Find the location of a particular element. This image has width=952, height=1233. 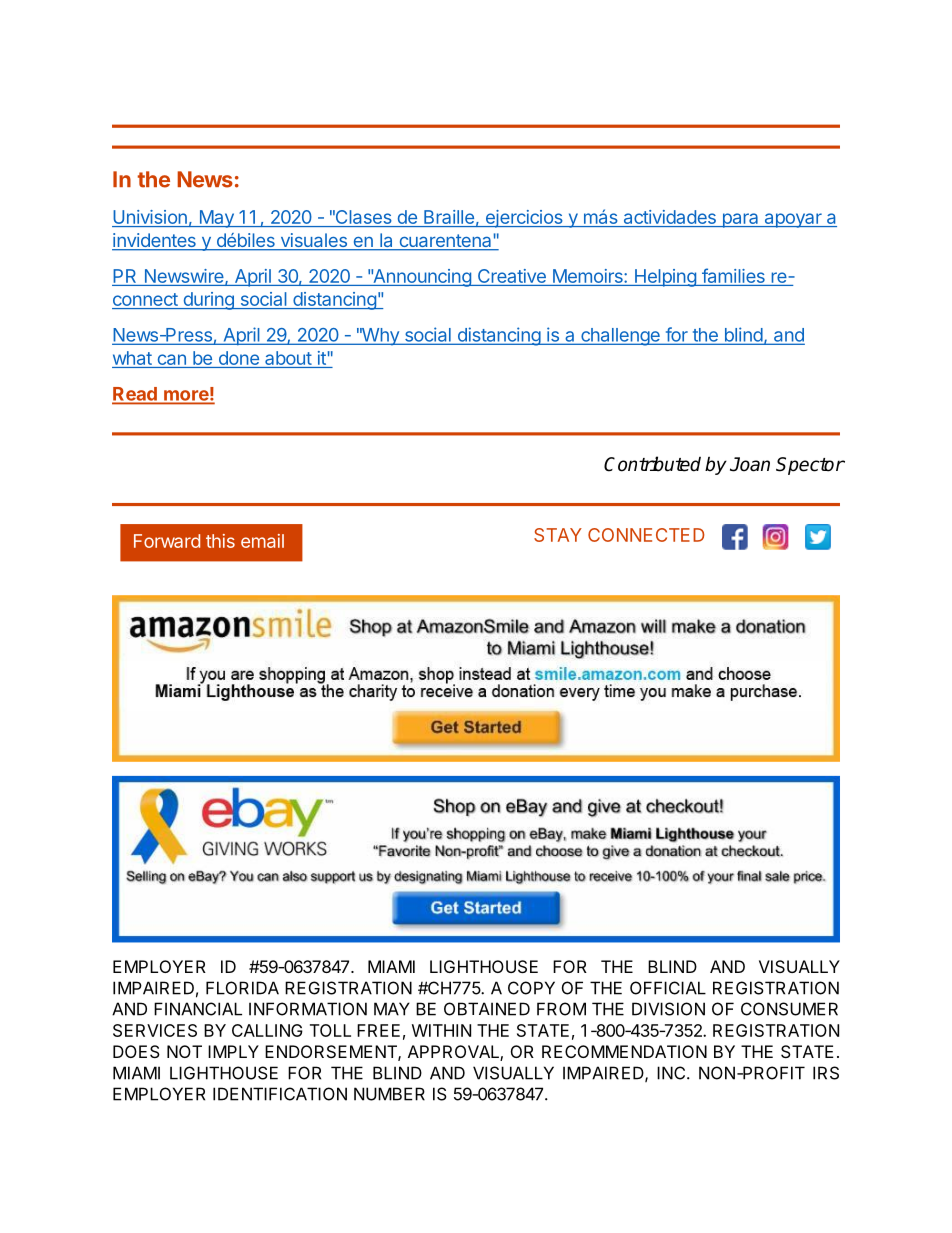

STAY is located at coordinates (558, 535).
